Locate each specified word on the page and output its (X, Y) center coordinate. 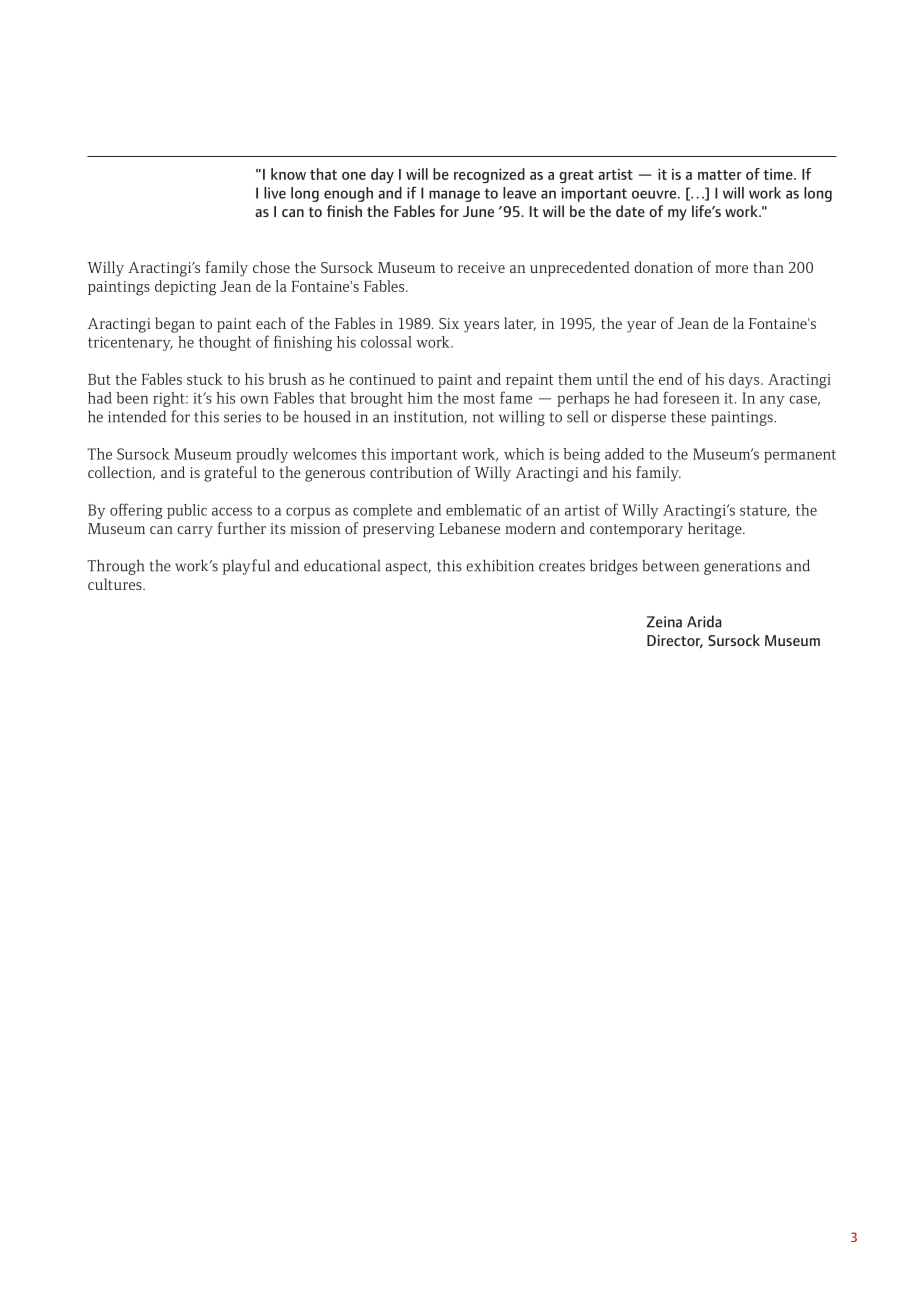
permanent (800, 456)
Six (449, 323)
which (524, 454)
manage (454, 196)
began (175, 325)
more (731, 269)
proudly (262, 455)
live (275, 193)
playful (246, 567)
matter (720, 175)
